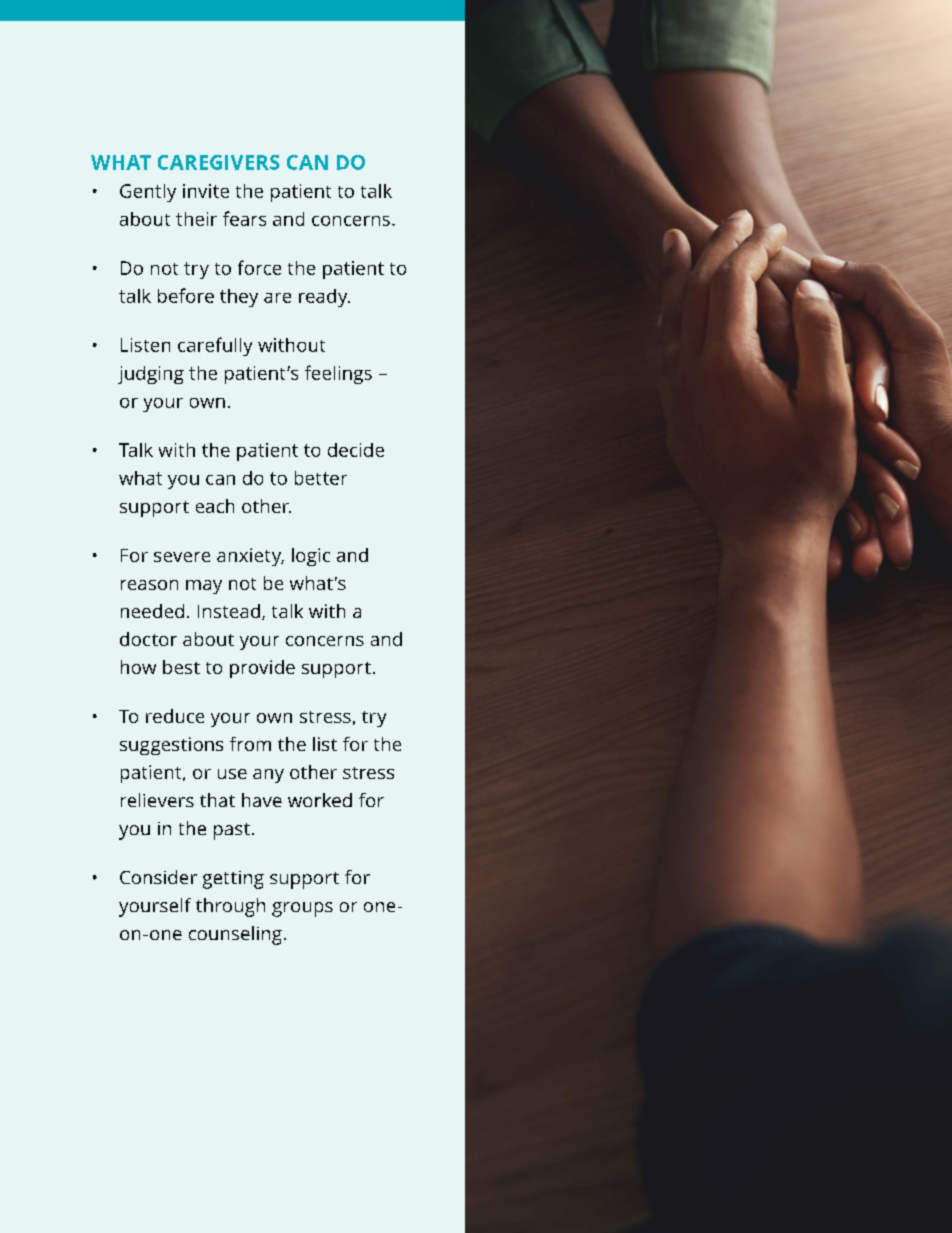 The width and height of the document is (952, 1233). I want to click on judging, so click(151, 375).
